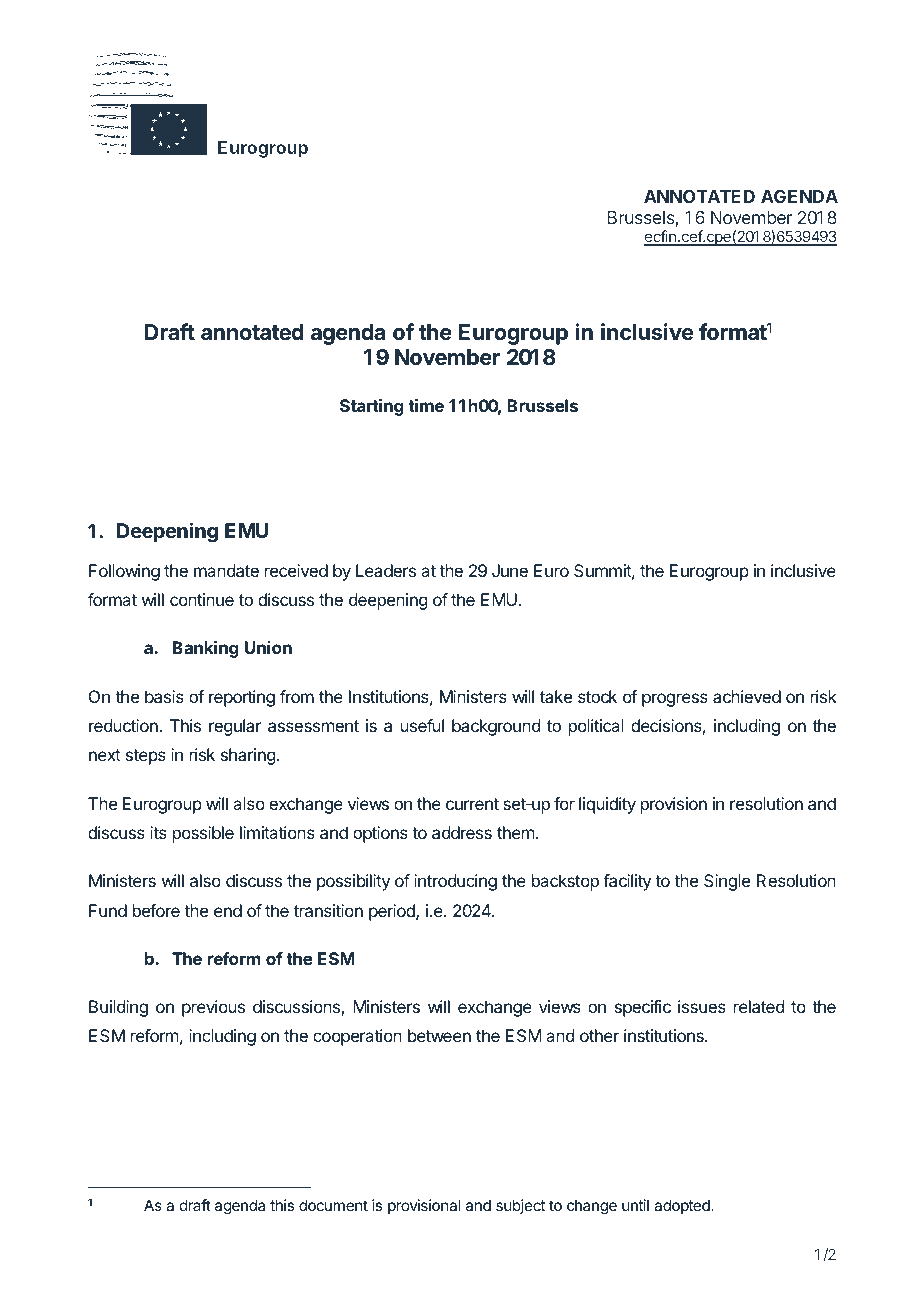 The image size is (924, 1308). What do you see at coordinates (426, 405) in the image?
I see `time` at bounding box center [426, 405].
